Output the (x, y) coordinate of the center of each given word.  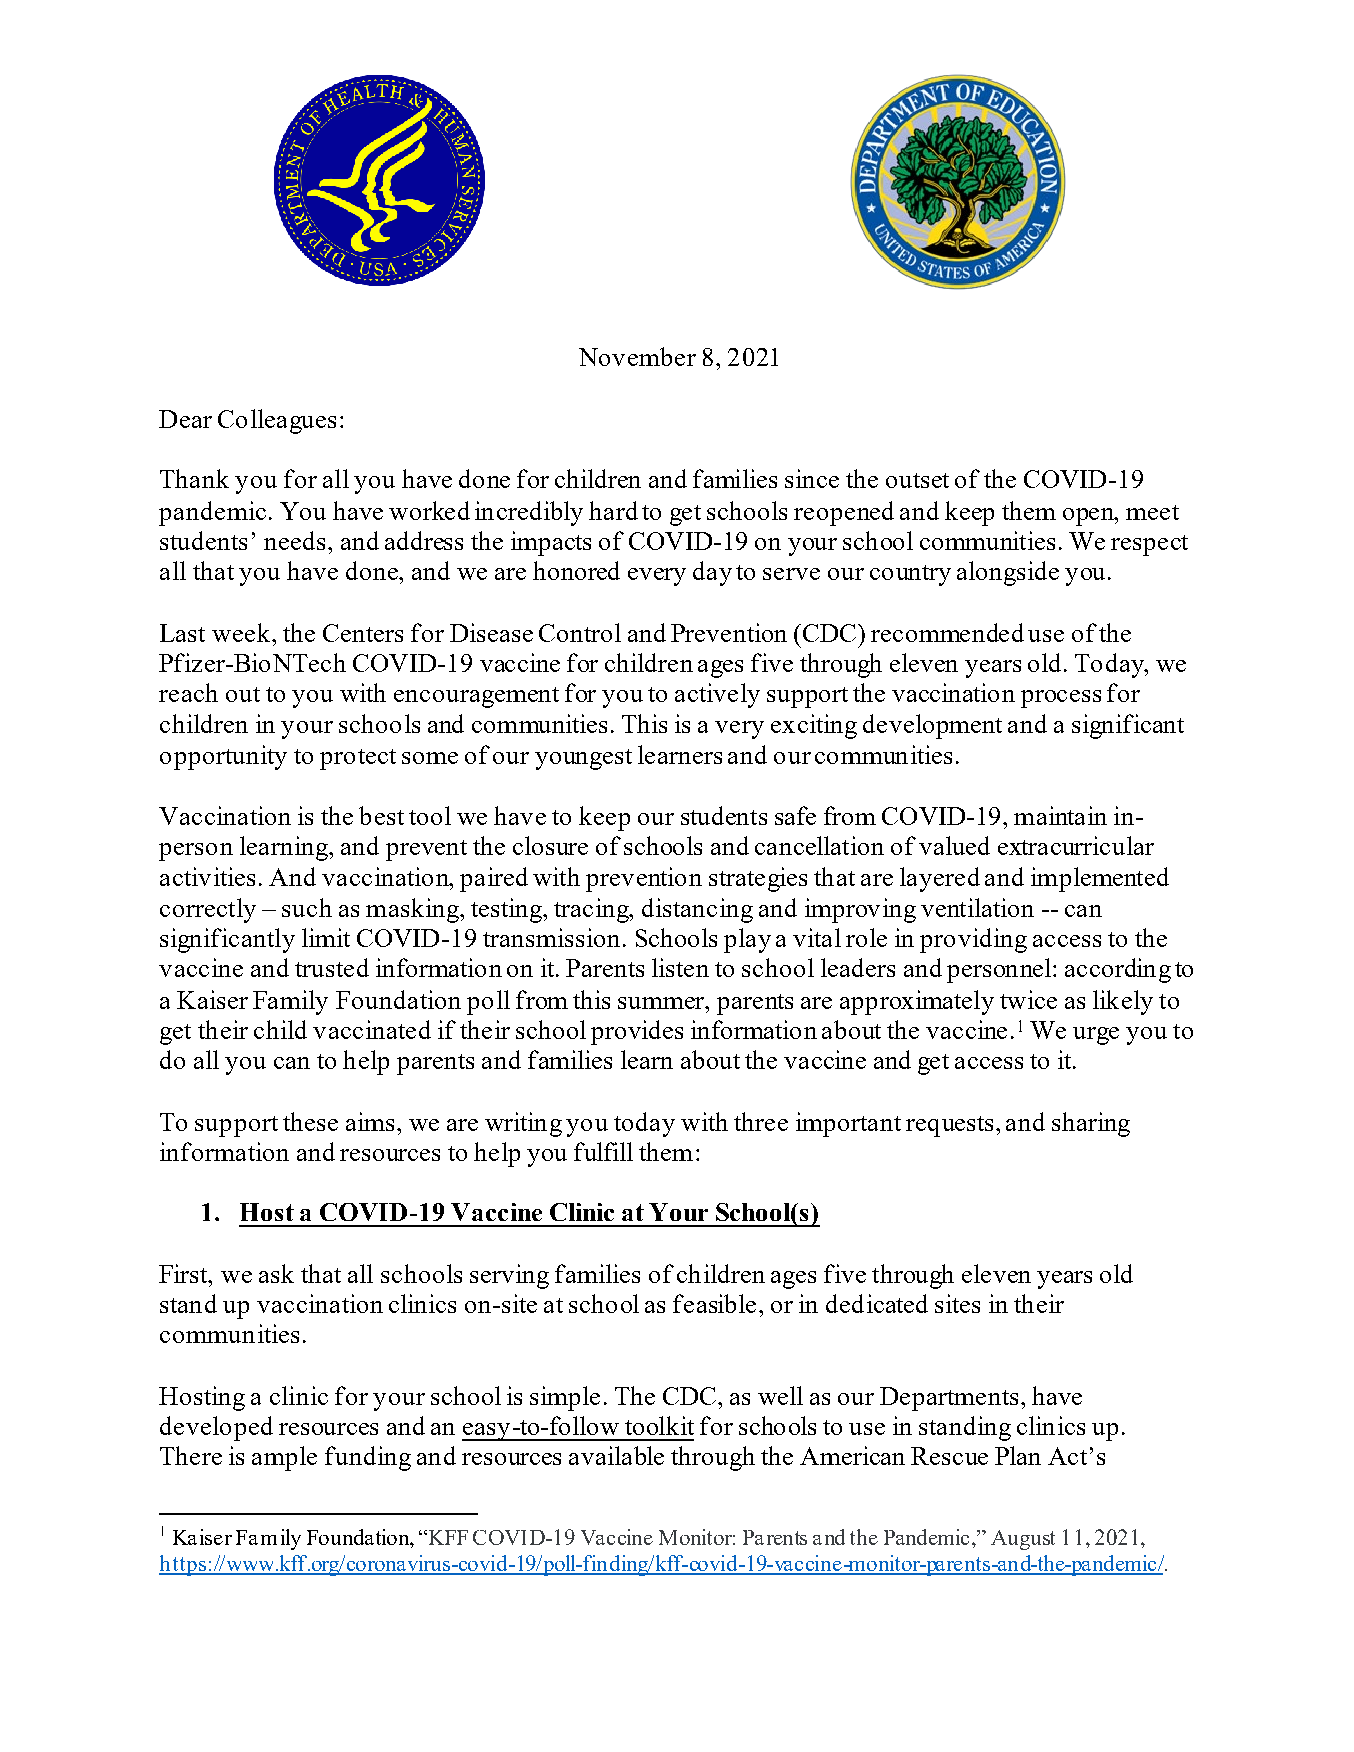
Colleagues (277, 421)
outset (917, 480)
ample (284, 1458)
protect (358, 759)
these (310, 1121)
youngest (583, 759)
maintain (1060, 815)
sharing (1091, 1124)
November (637, 356)
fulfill (603, 1151)
